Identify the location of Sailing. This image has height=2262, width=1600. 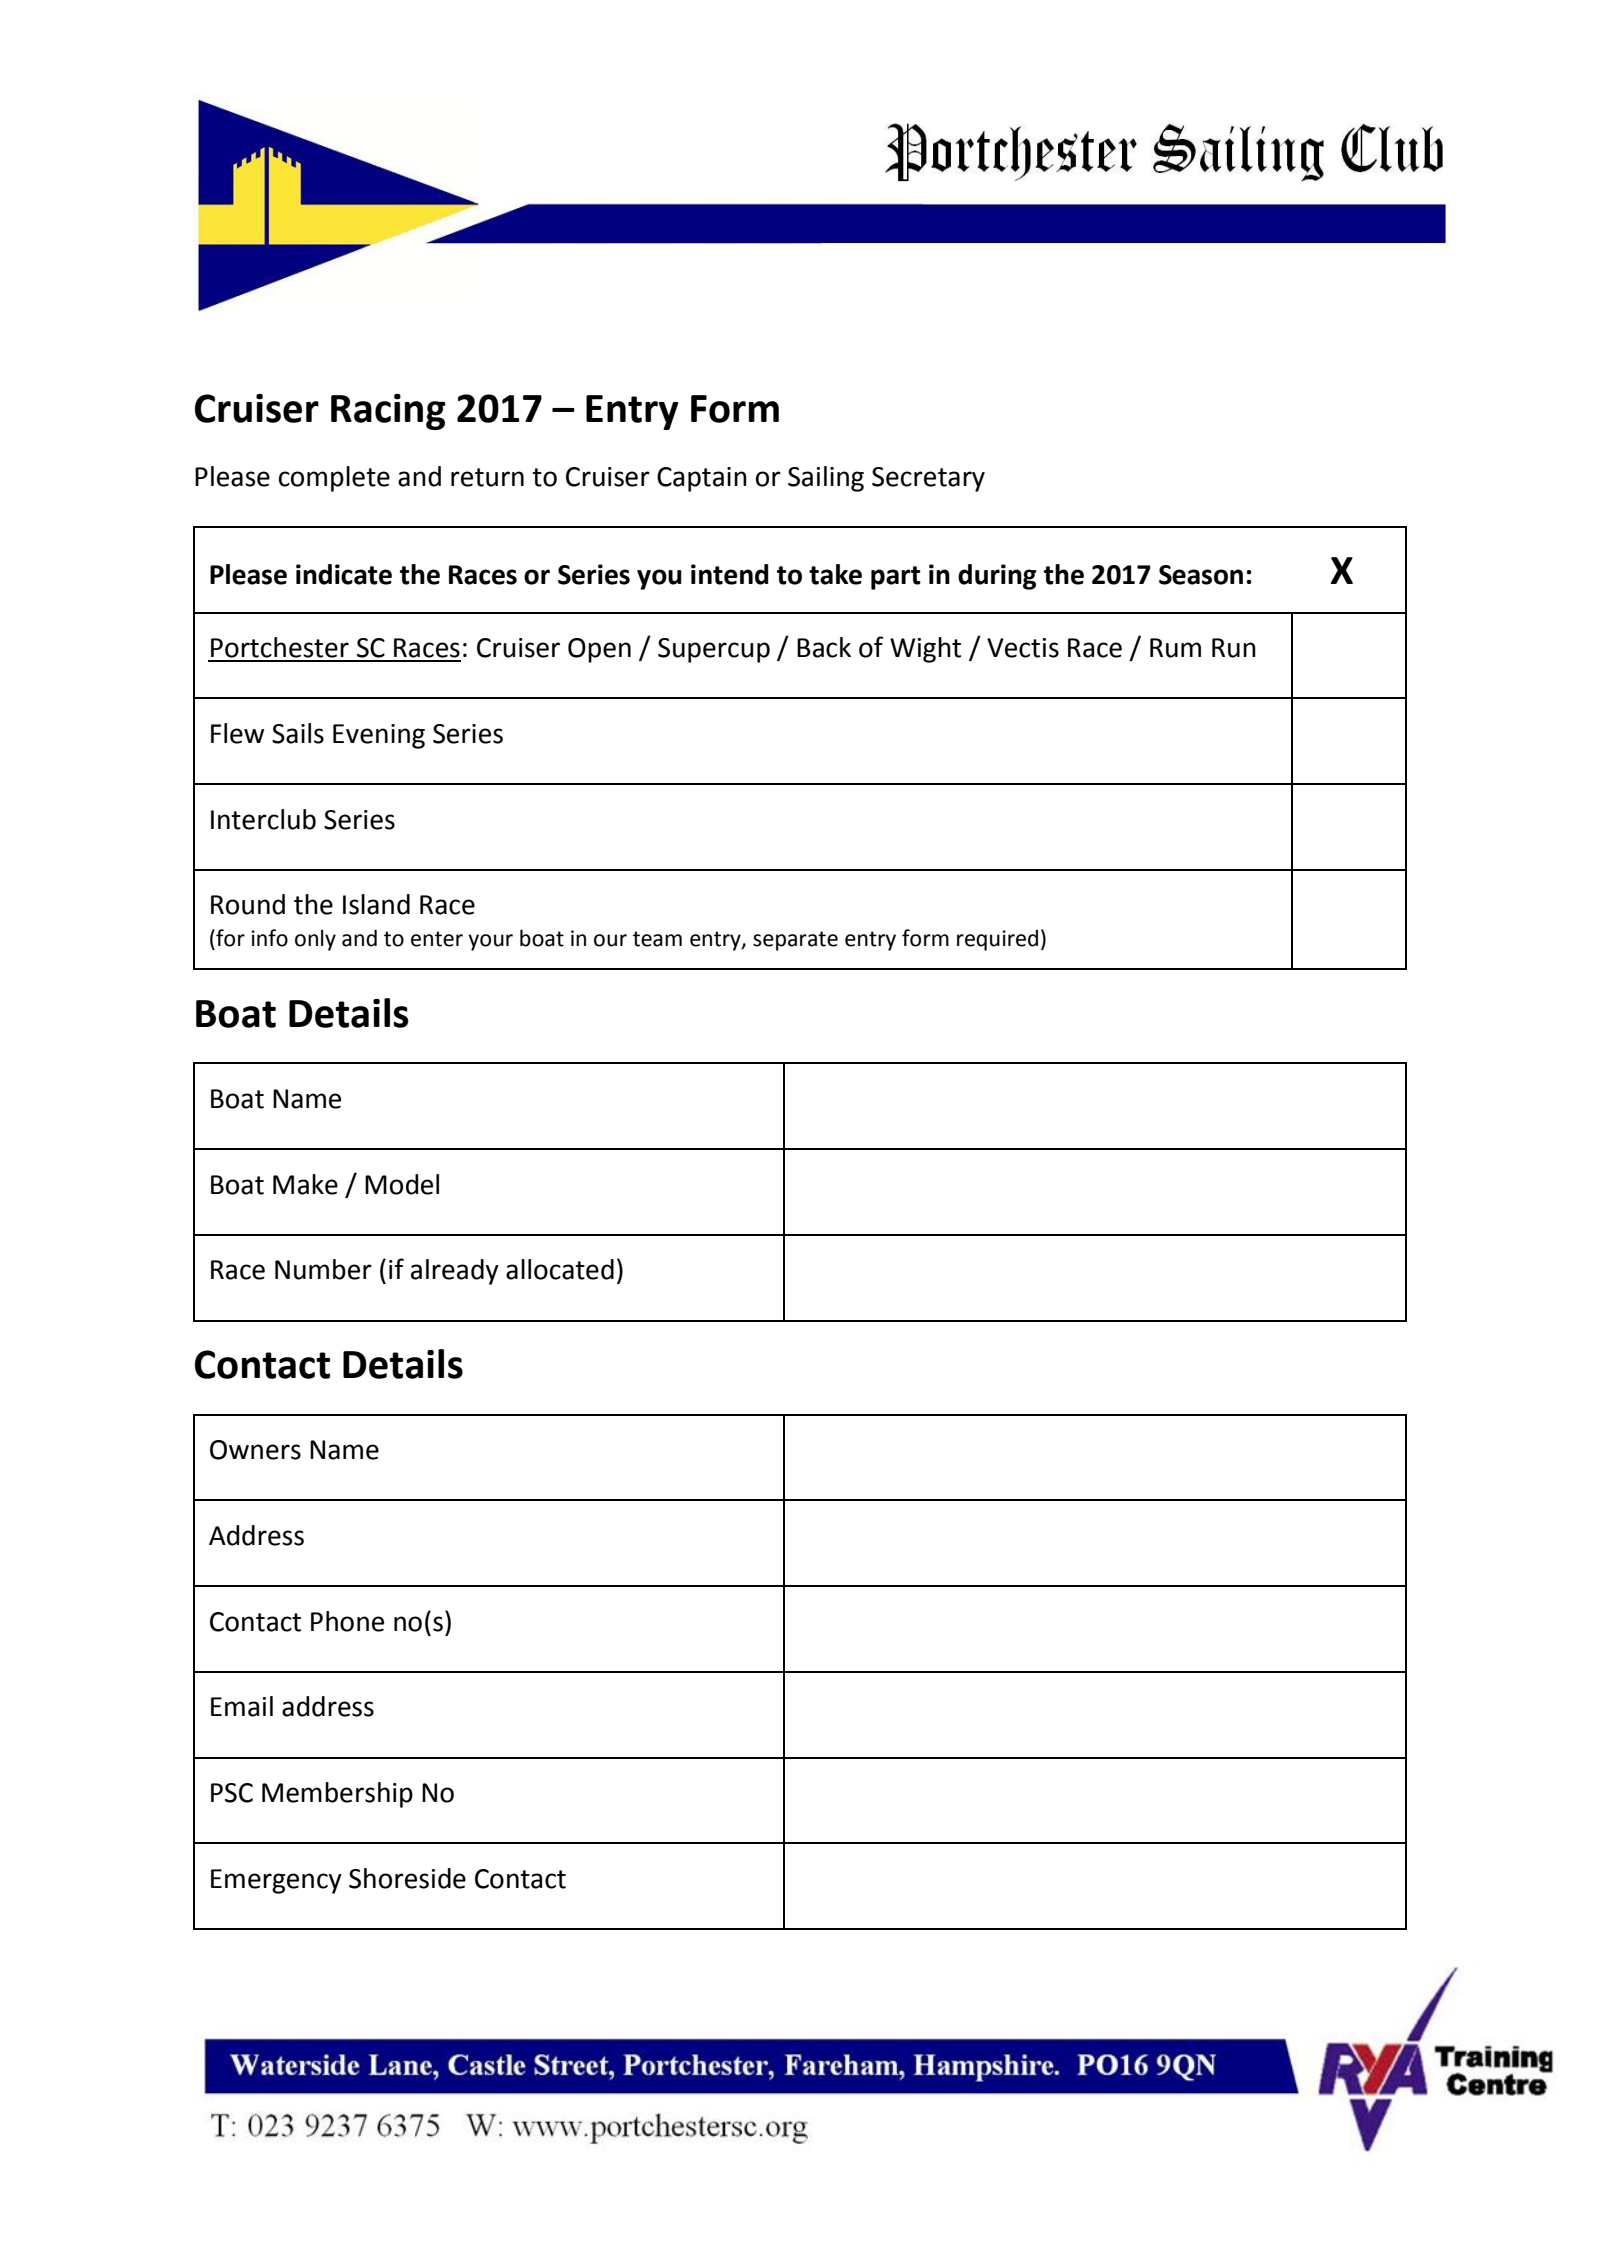
(826, 479).
